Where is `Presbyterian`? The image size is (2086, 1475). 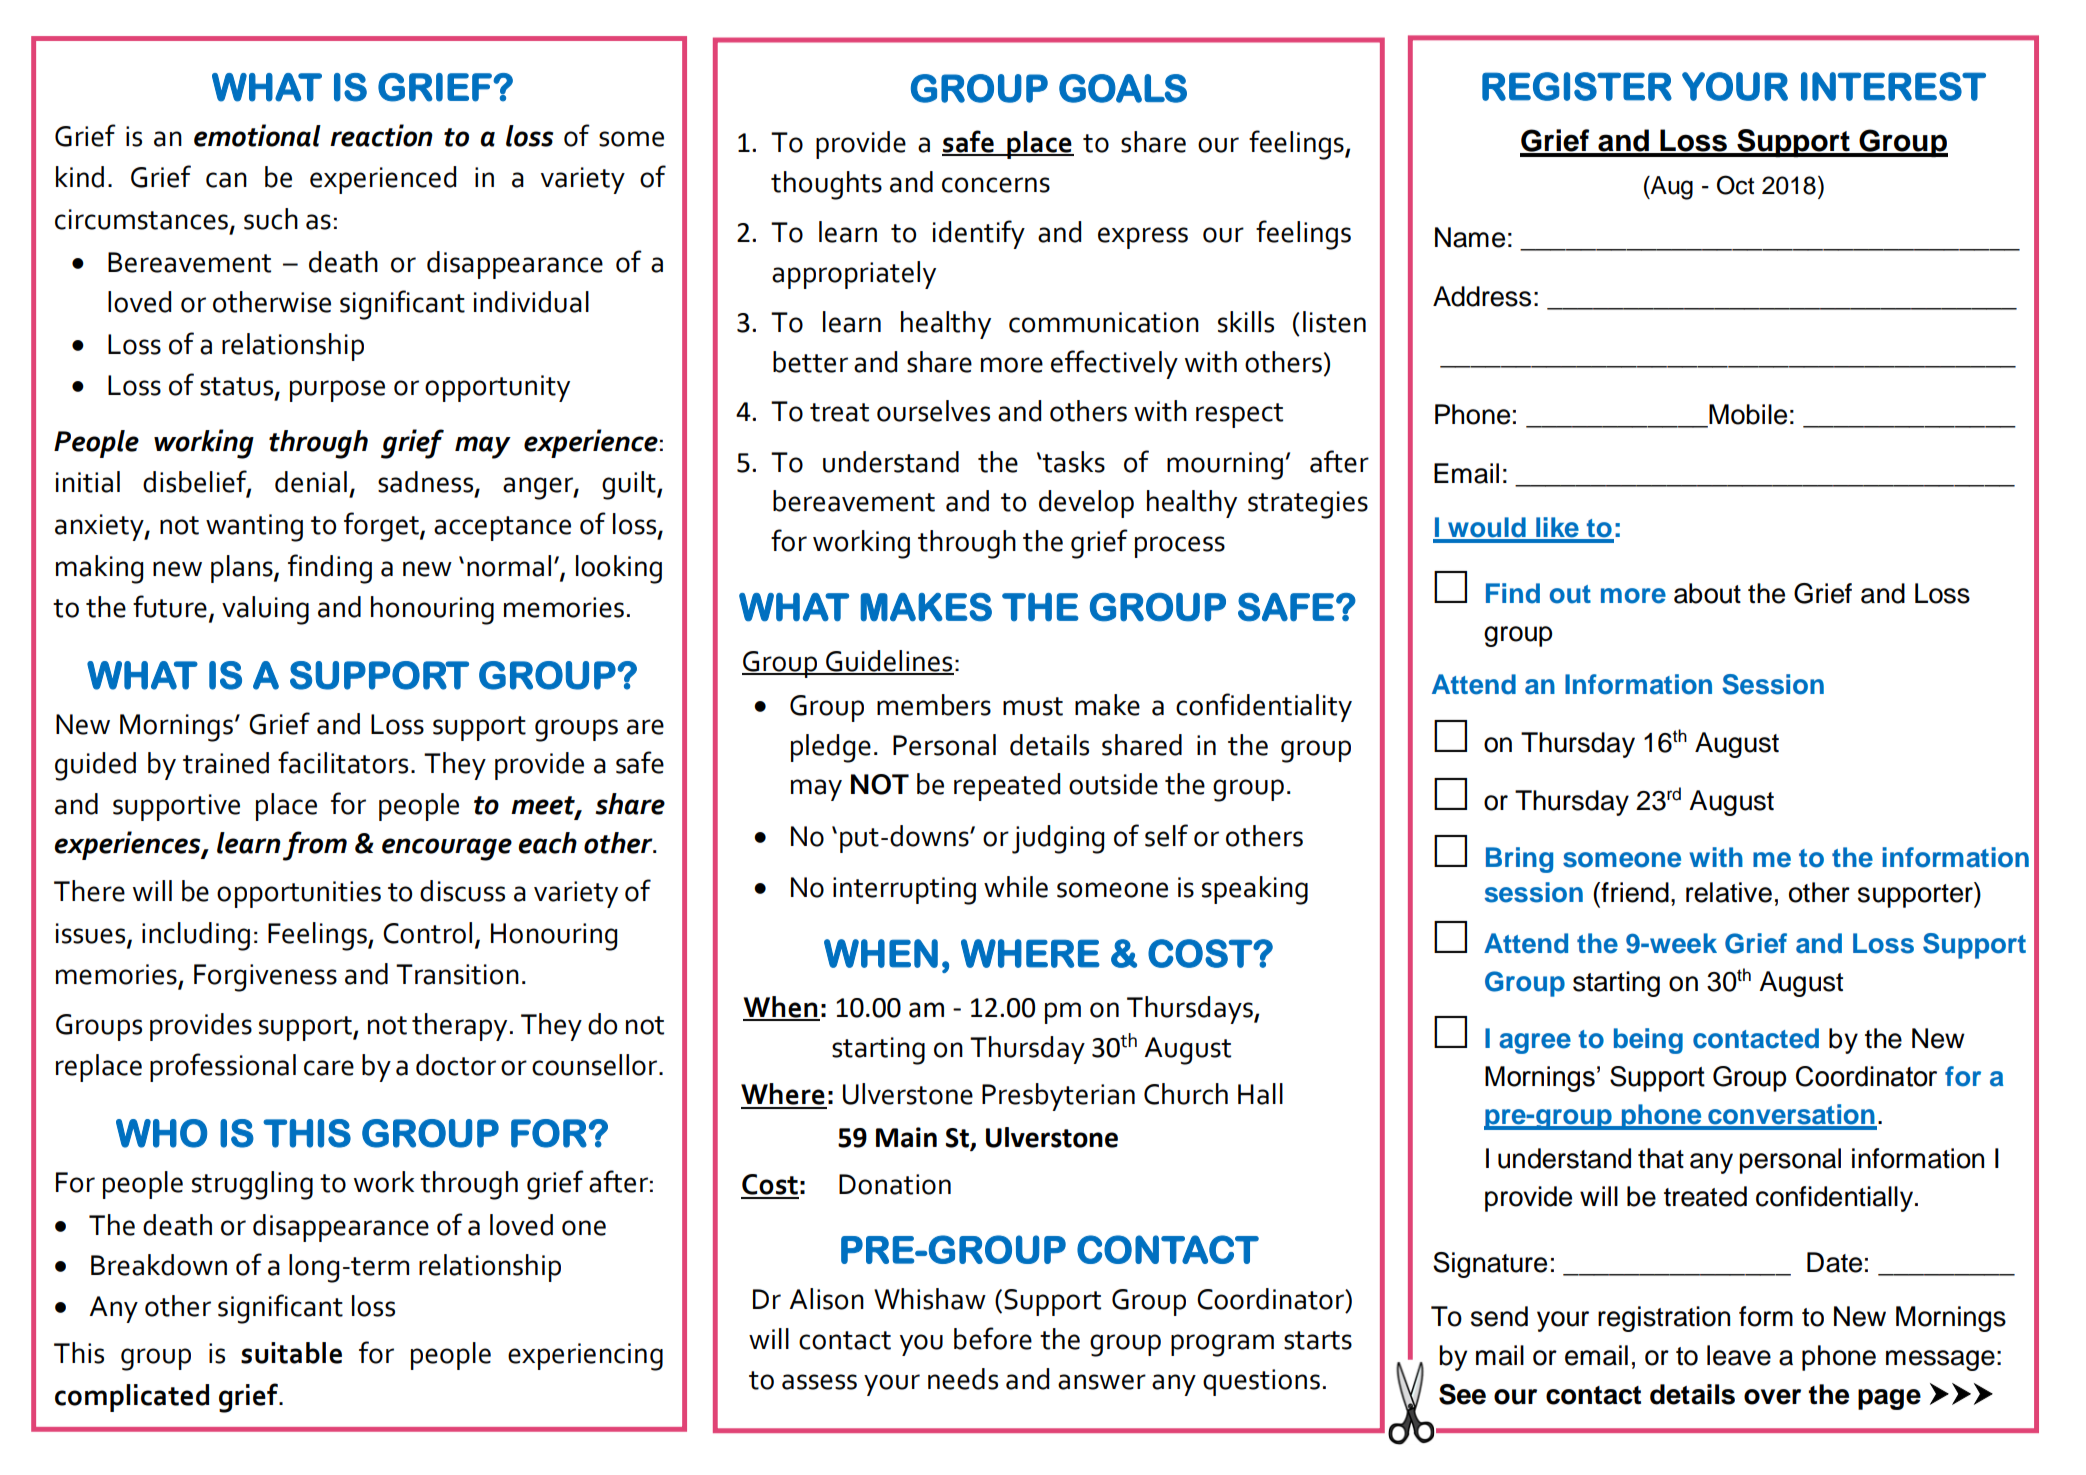
Presbyterian is located at coordinates (1058, 1097).
